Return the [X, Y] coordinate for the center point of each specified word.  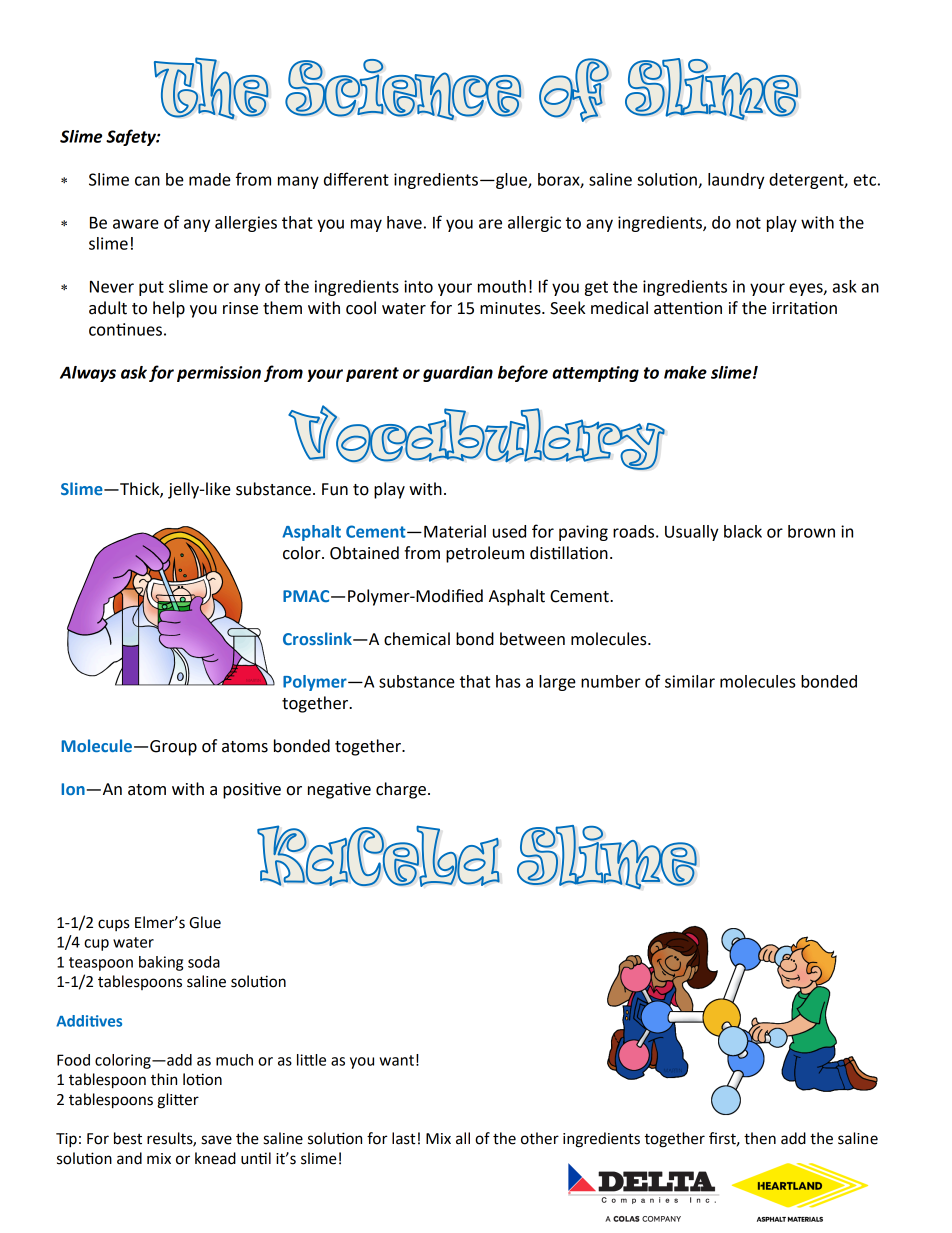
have [404, 222]
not [748, 223]
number [610, 681]
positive [252, 790]
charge [401, 790]
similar [690, 681]
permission [219, 374]
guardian [458, 374]
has [508, 681]
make [685, 372]
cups [113, 925]
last [404, 1138]
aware [136, 224]
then [760, 1138]
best [128, 1138]
